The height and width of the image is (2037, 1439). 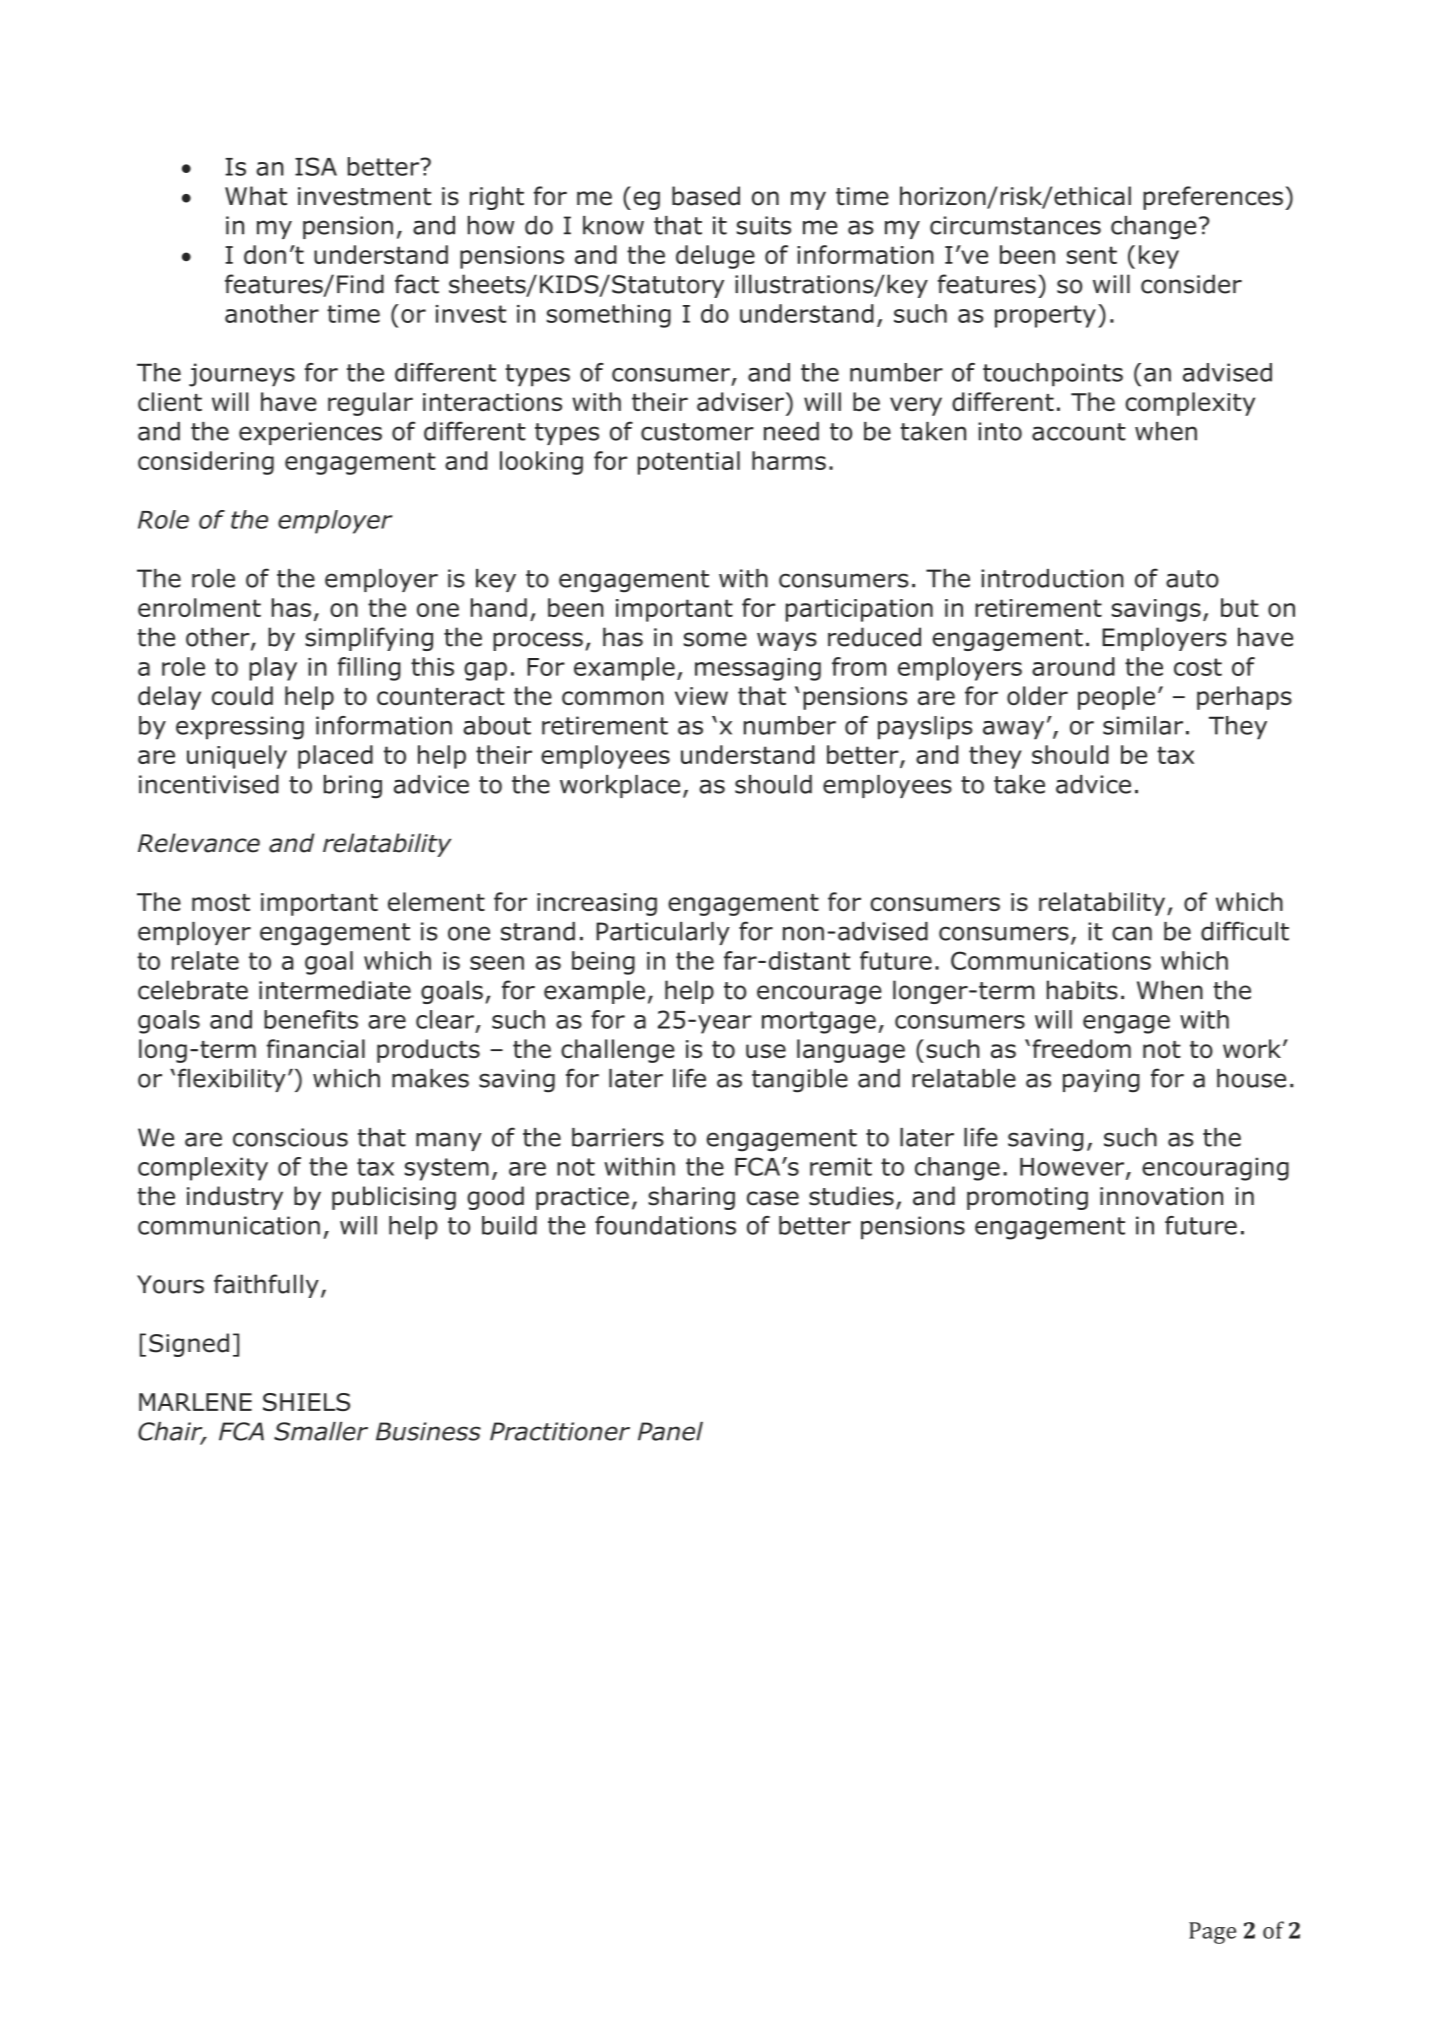 What do you see at coordinates (256, 196) in the image?
I see `What` at bounding box center [256, 196].
